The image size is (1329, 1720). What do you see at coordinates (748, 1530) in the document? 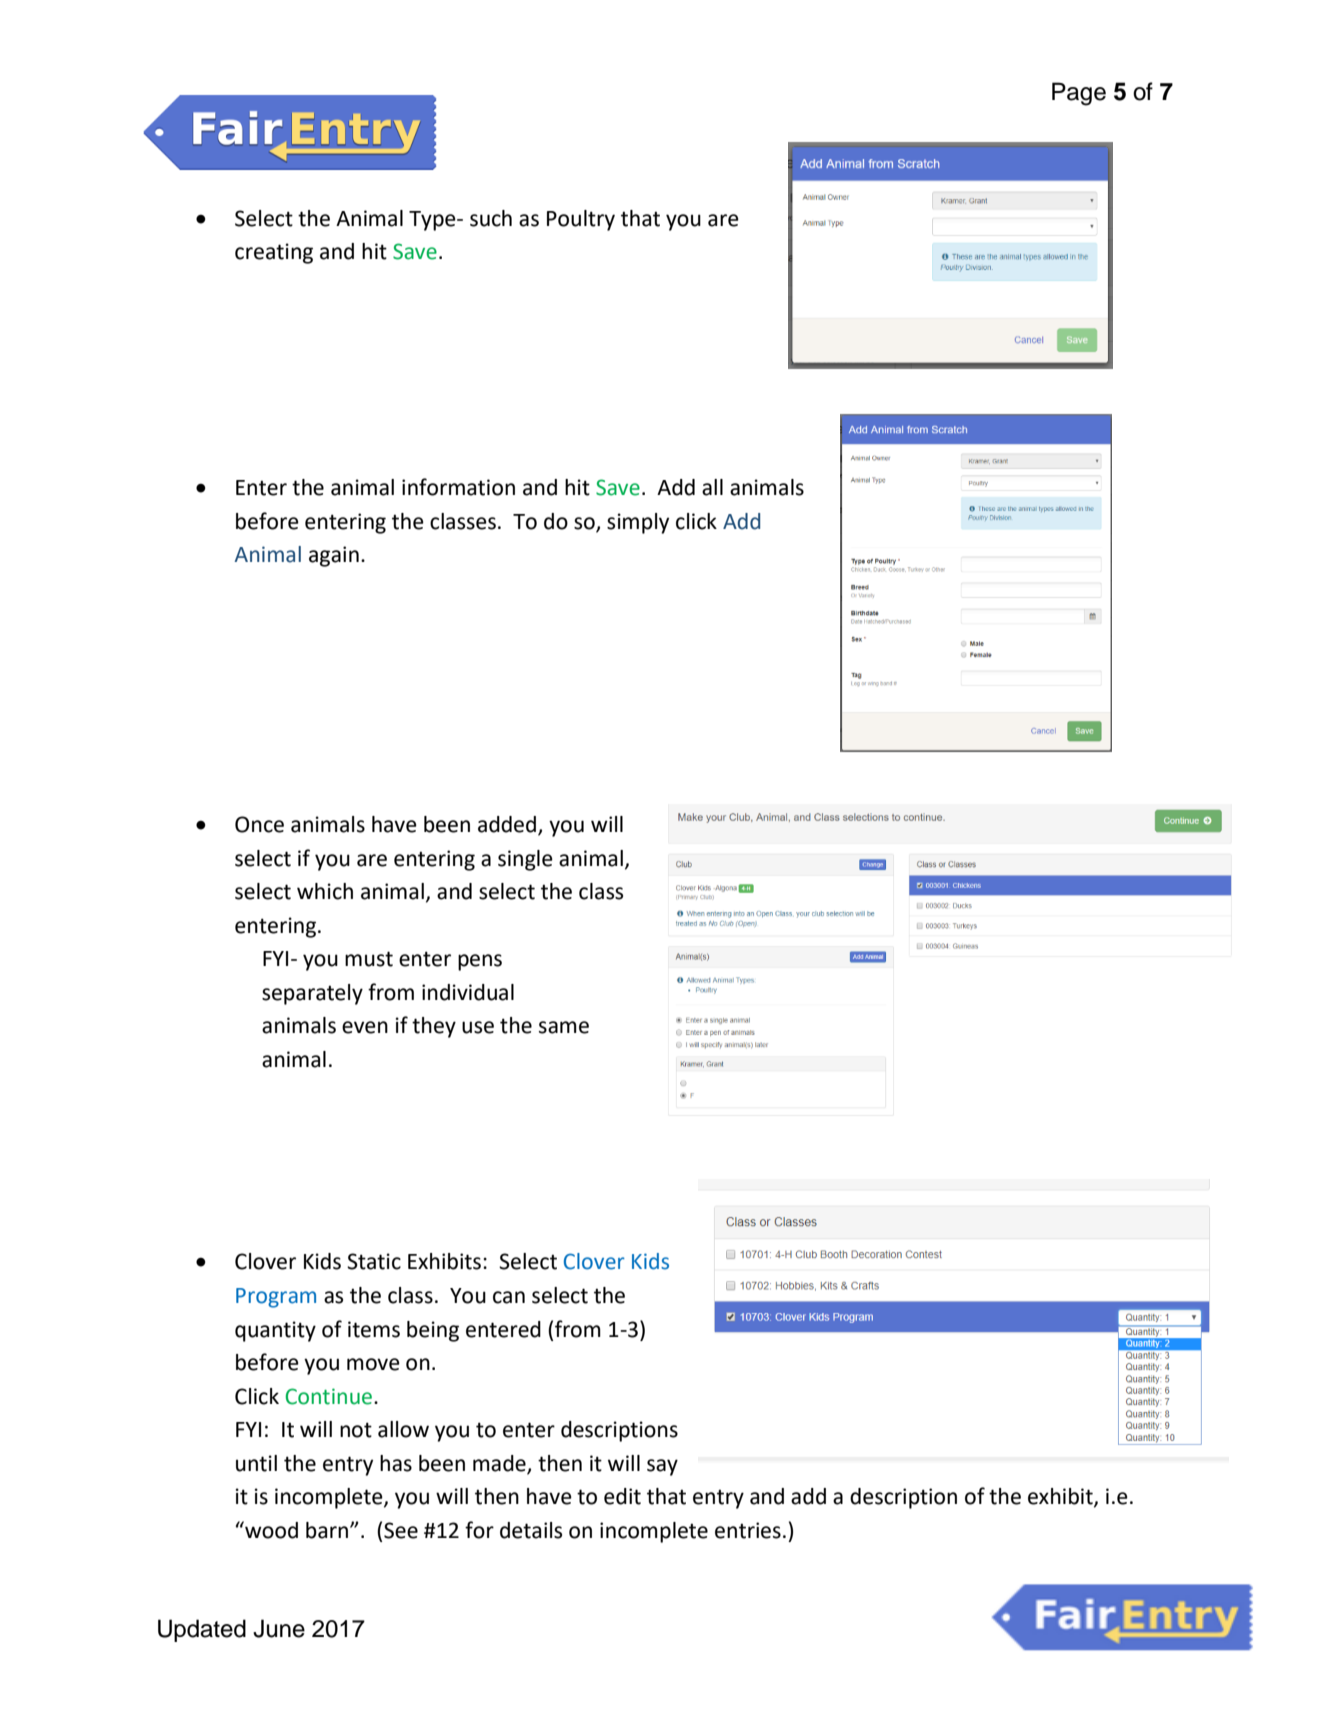
I see `entries` at bounding box center [748, 1530].
